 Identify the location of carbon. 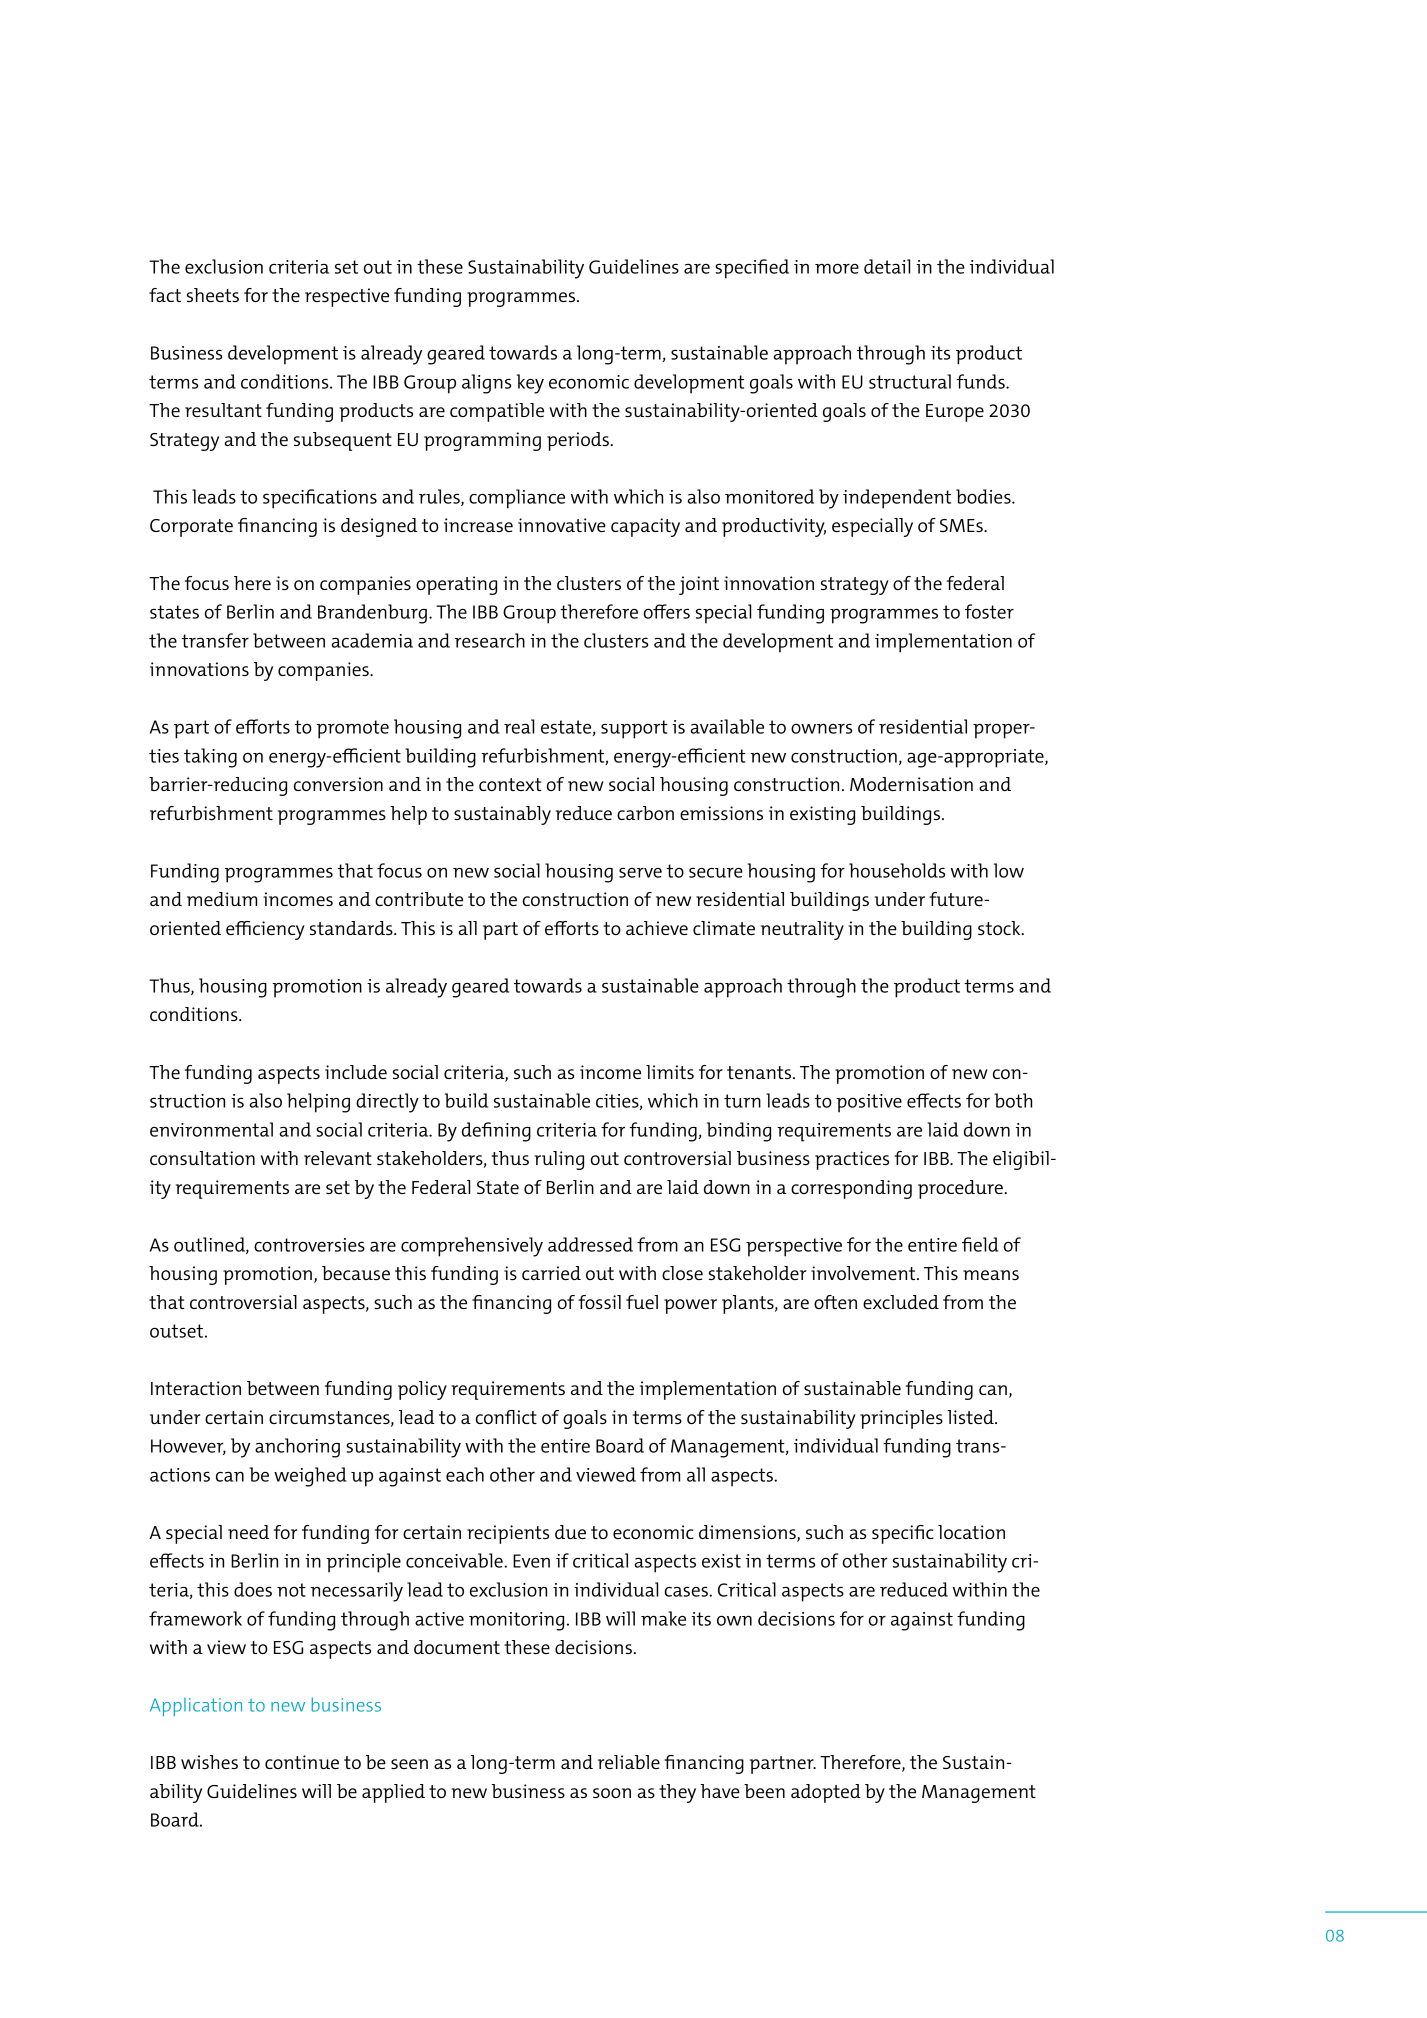
(645, 813).
